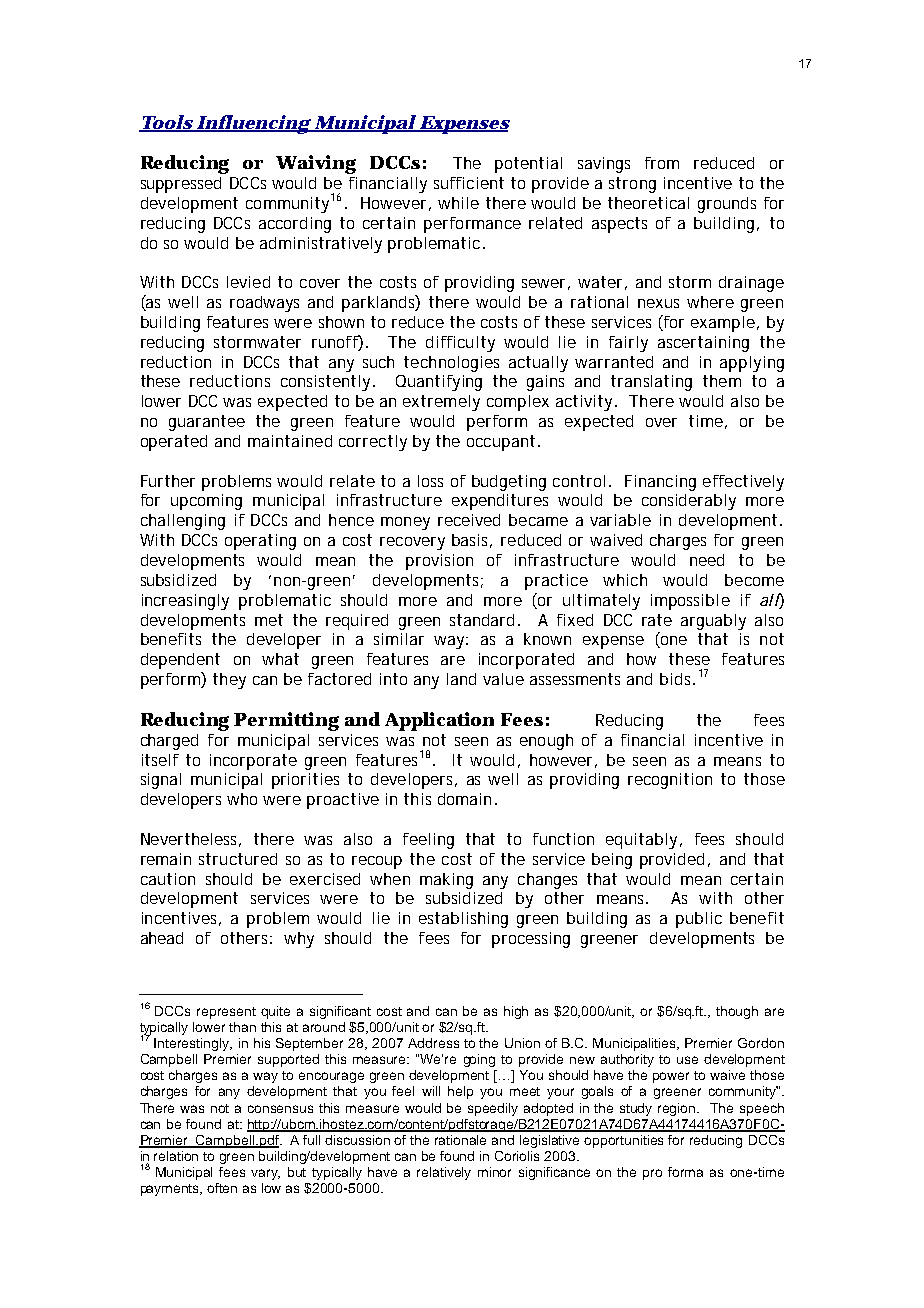 Image resolution: width=924 pixels, height=1308 pixels. Describe the element at coordinates (643, 841) in the document. I see `equitably` at that location.
